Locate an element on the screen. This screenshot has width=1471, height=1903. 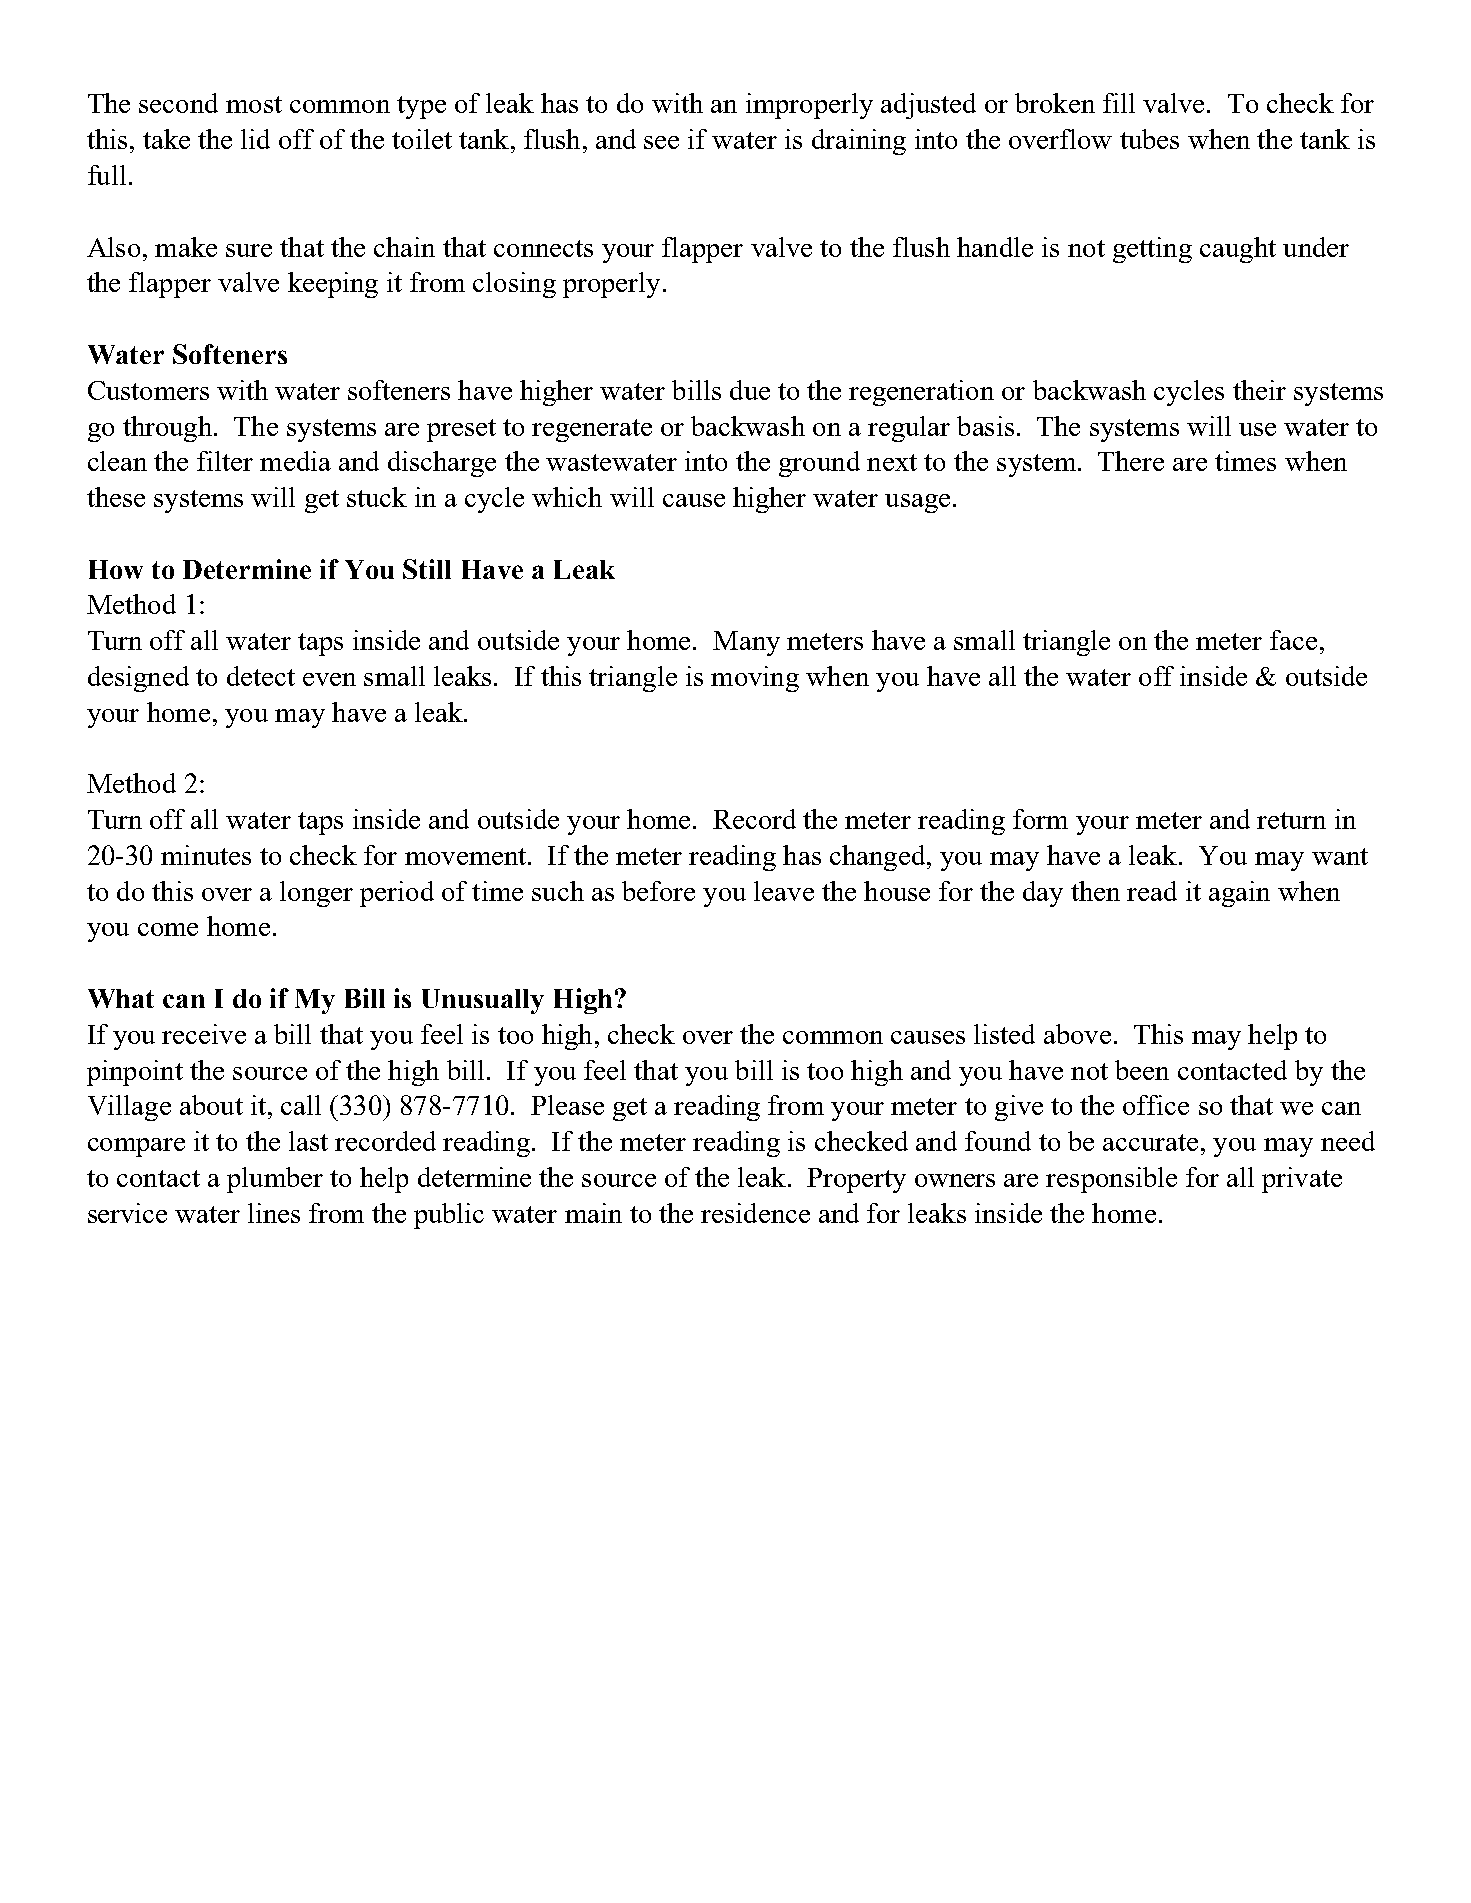
plumber is located at coordinates (275, 1180).
